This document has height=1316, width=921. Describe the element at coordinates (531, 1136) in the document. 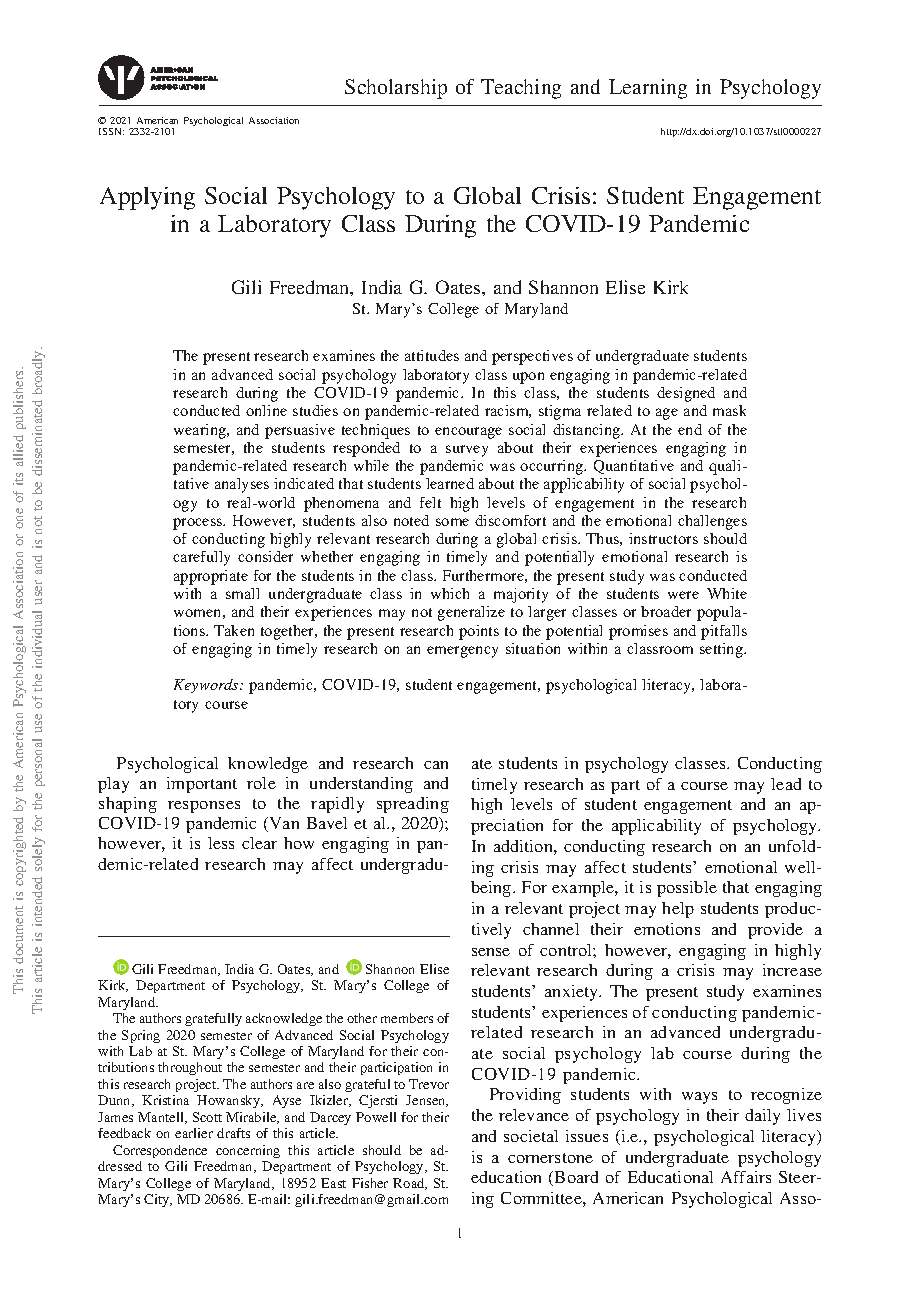

I see `societal` at that location.
